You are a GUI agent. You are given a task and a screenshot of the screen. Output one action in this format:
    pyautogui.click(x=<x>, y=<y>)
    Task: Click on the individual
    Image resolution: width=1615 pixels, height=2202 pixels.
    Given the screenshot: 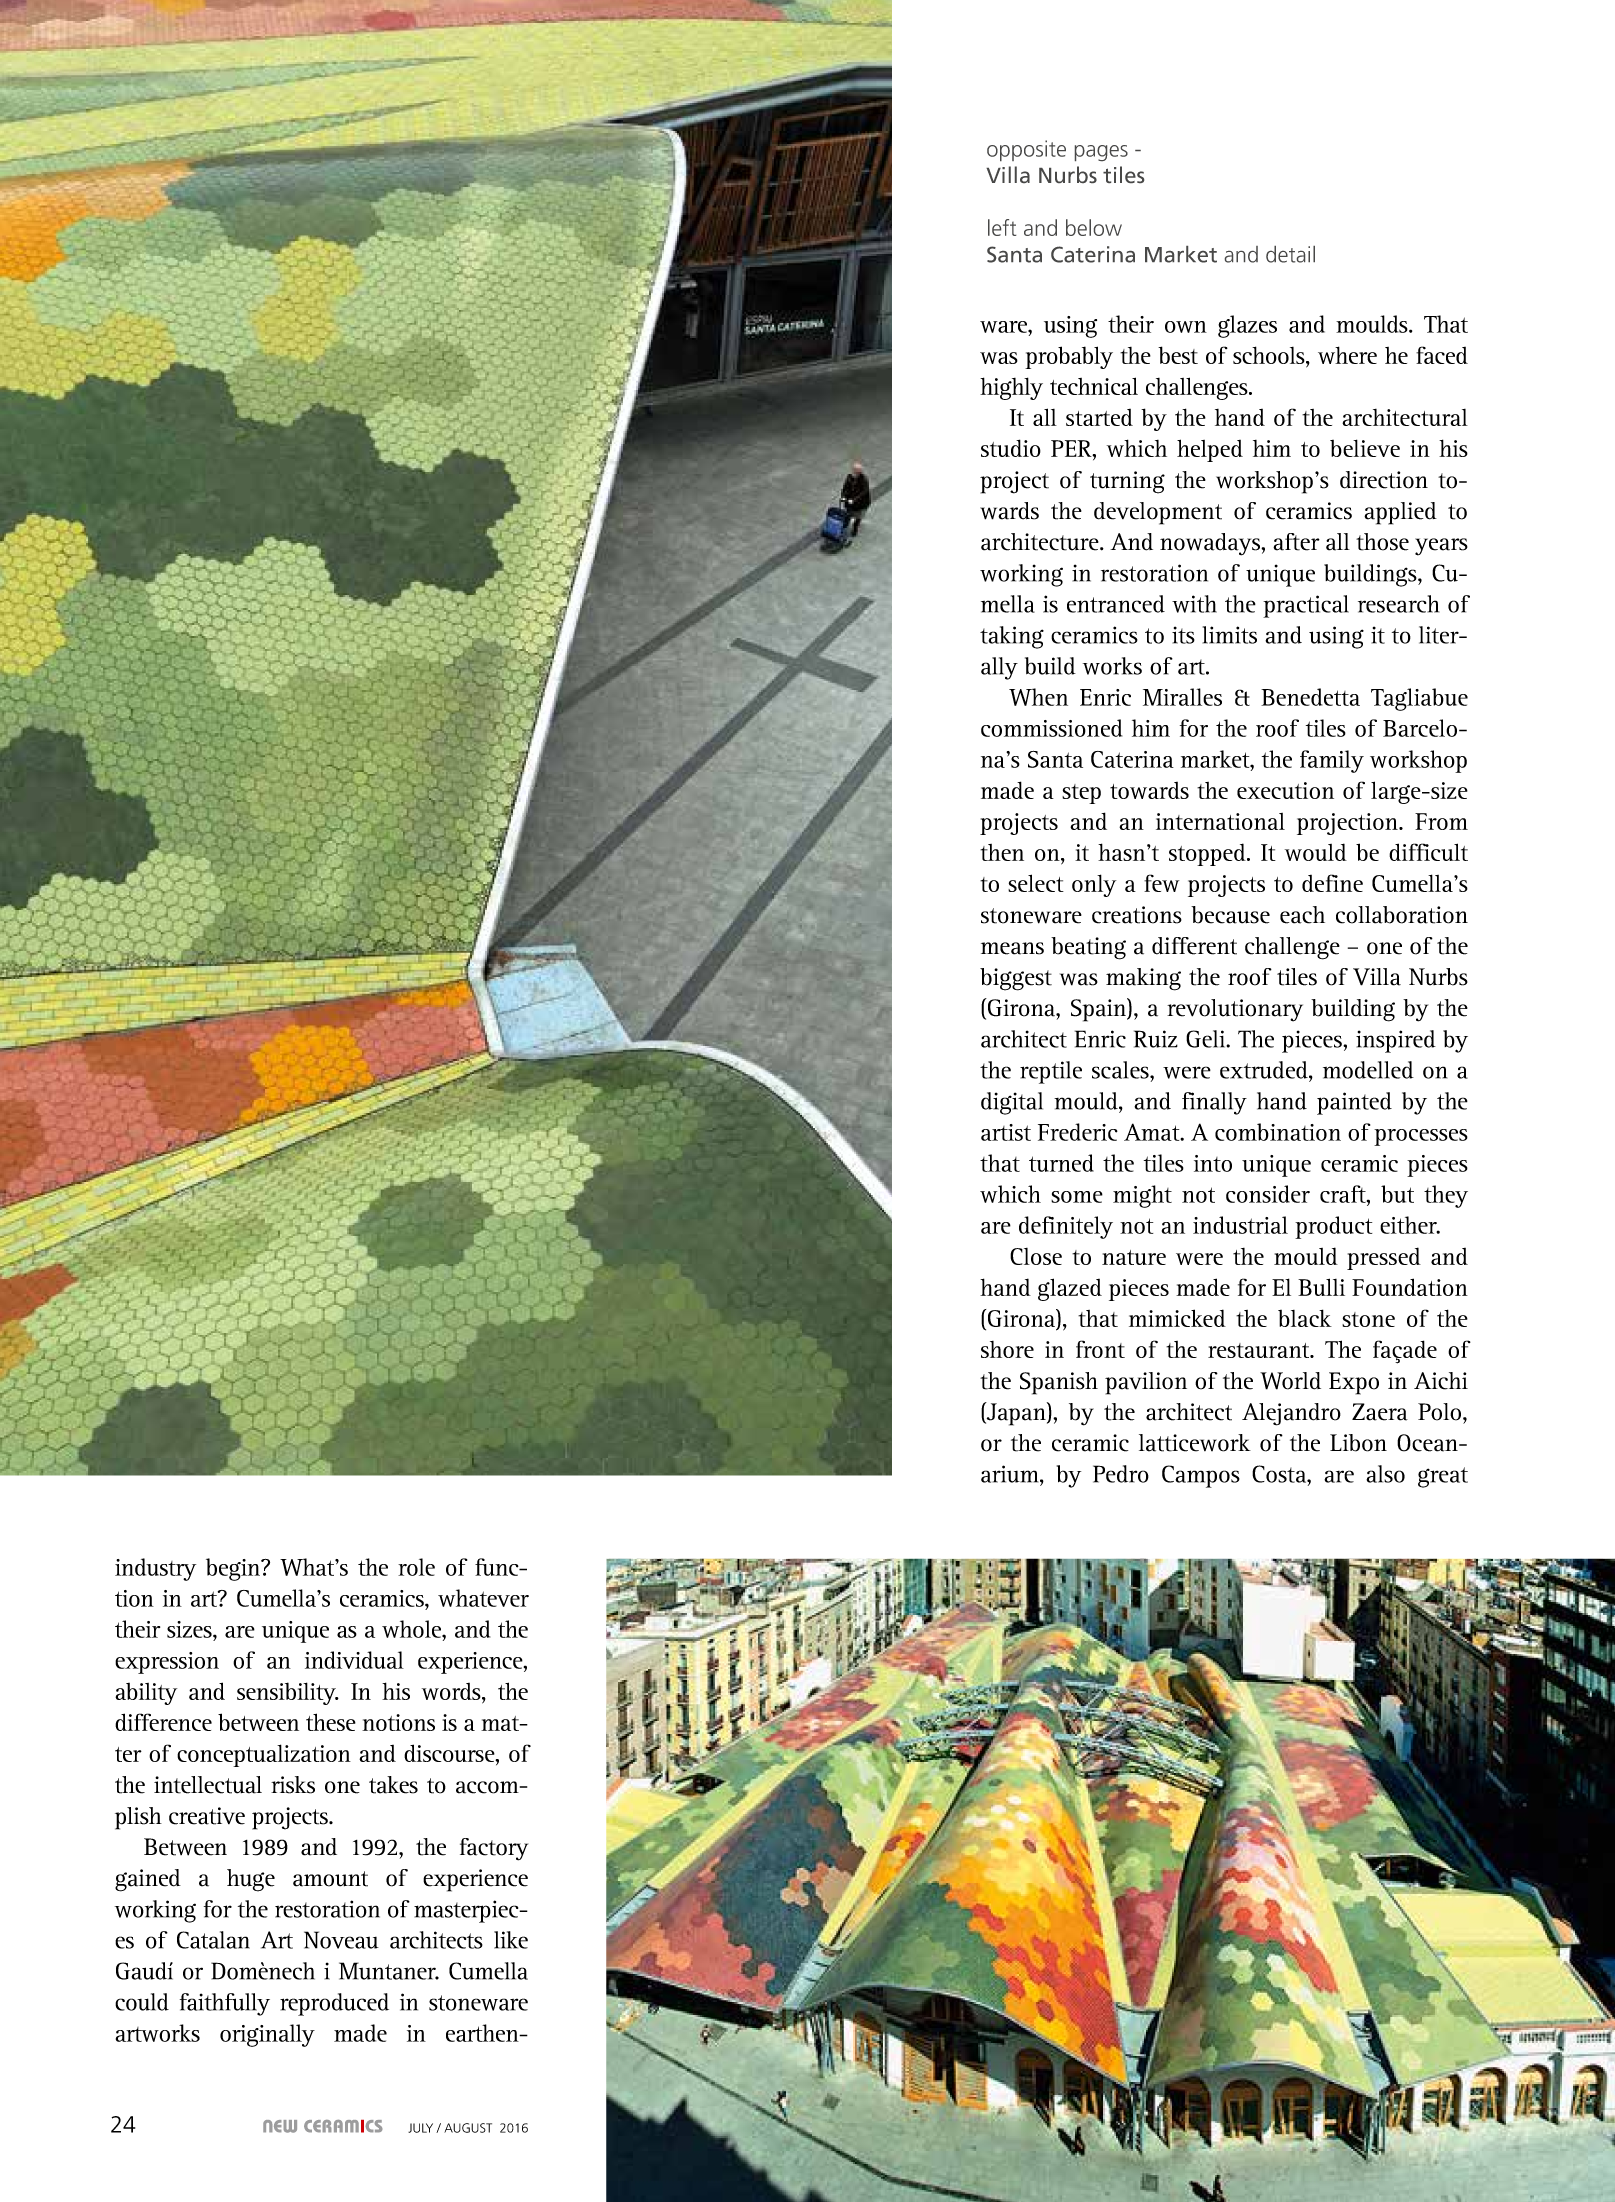 What is the action you would take?
    pyautogui.click(x=354, y=1660)
